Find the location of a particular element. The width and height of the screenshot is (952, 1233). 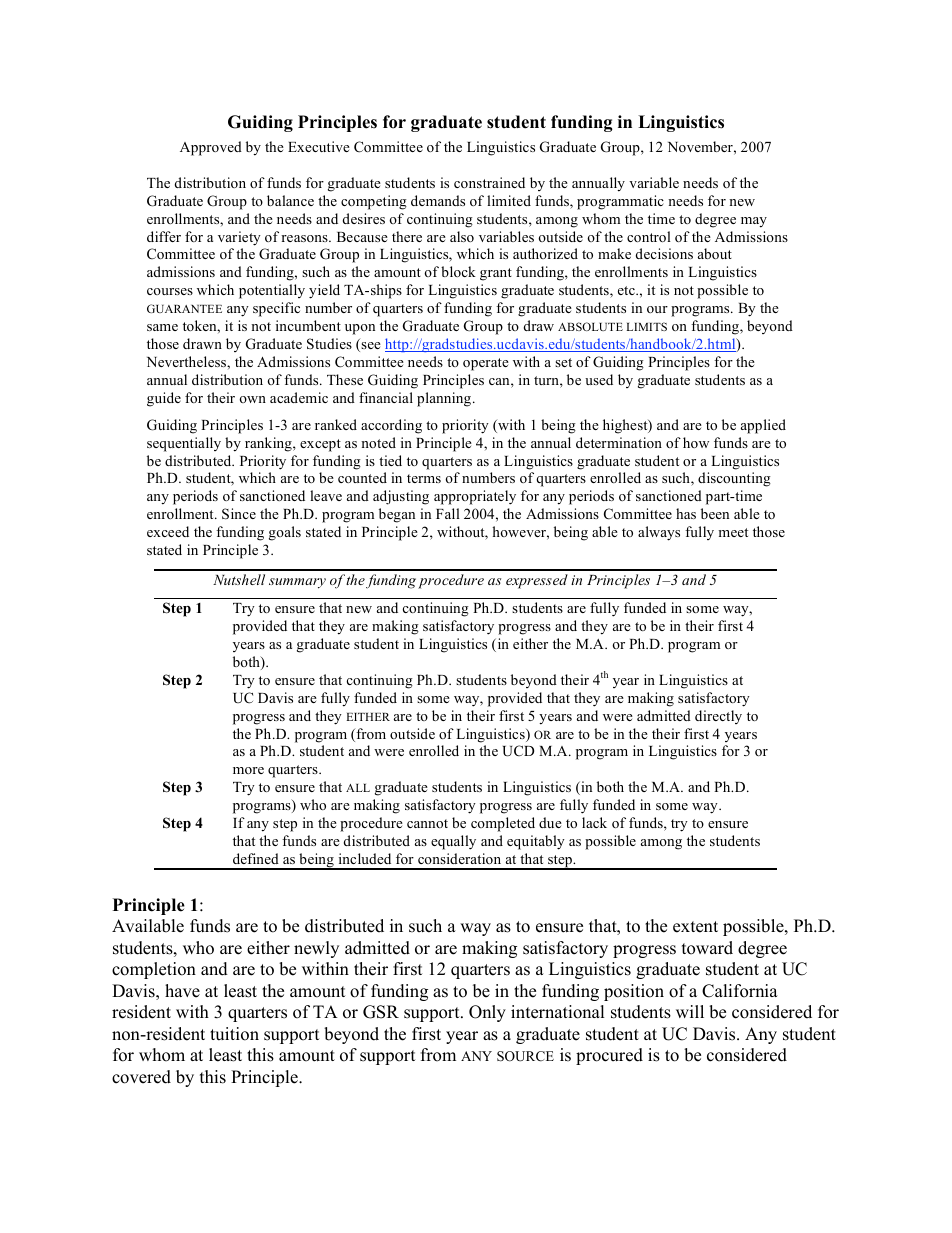

tuition is located at coordinates (234, 1034).
